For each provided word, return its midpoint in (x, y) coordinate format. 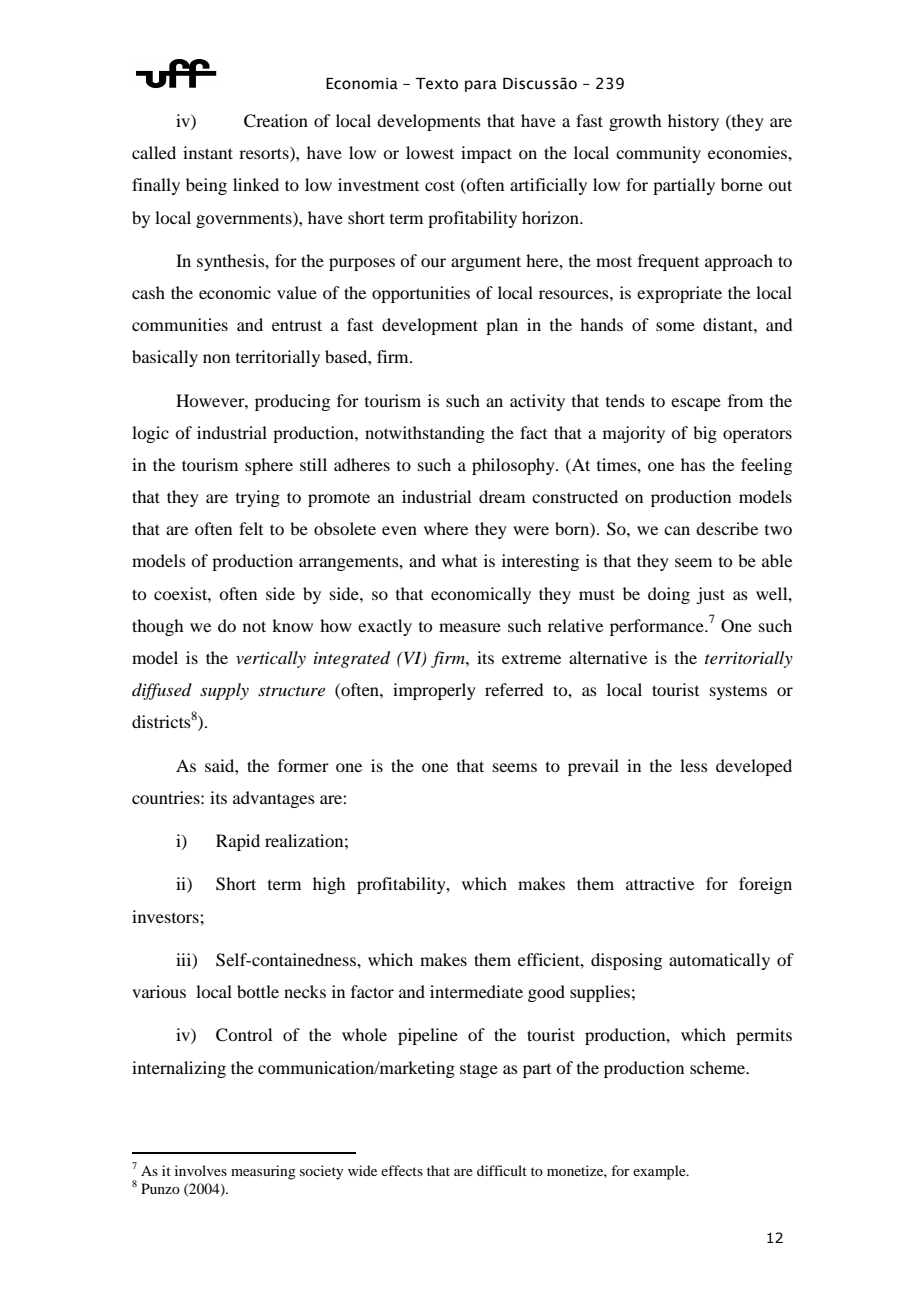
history (693, 122)
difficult (502, 1170)
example (660, 1172)
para (481, 86)
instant (208, 152)
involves (201, 1170)
